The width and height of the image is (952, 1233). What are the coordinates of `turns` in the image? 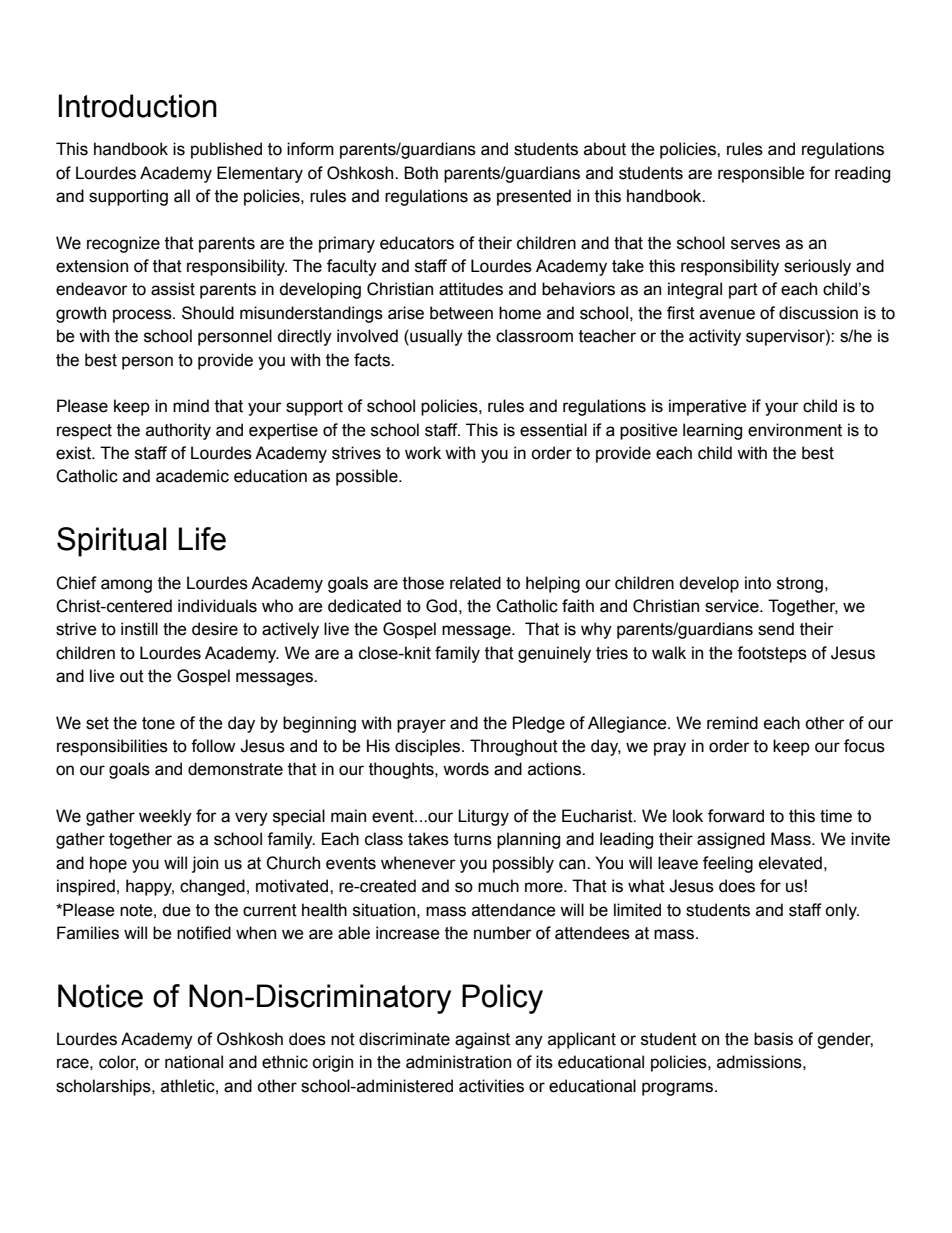 It's located at (473, 839).
